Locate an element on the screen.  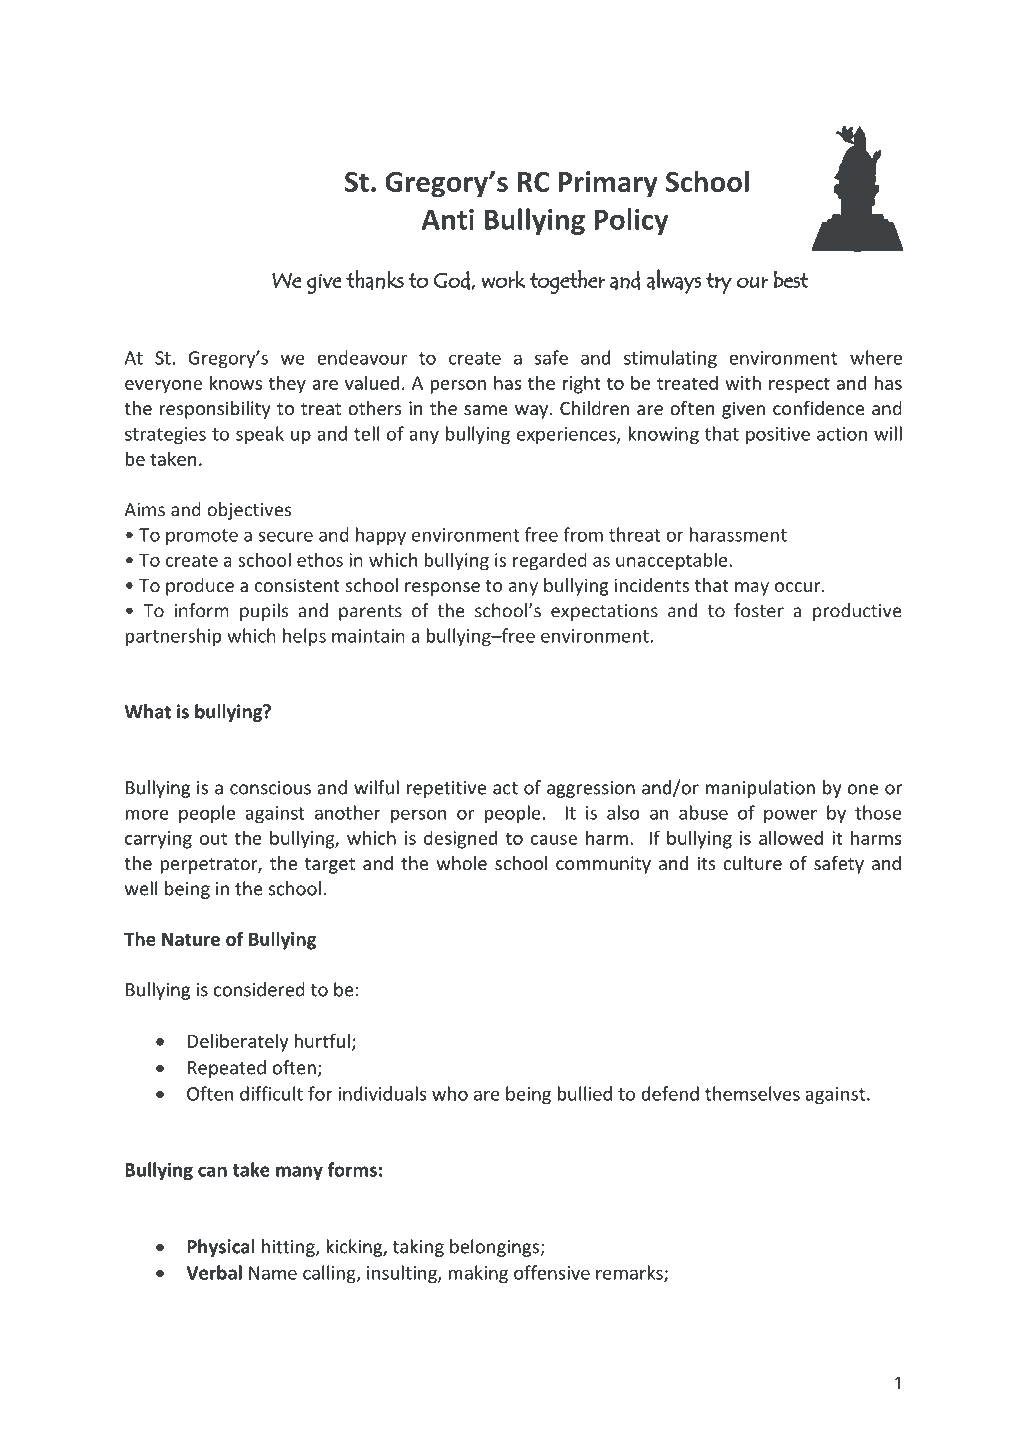
Nature is located at coordinates (191, 939).
